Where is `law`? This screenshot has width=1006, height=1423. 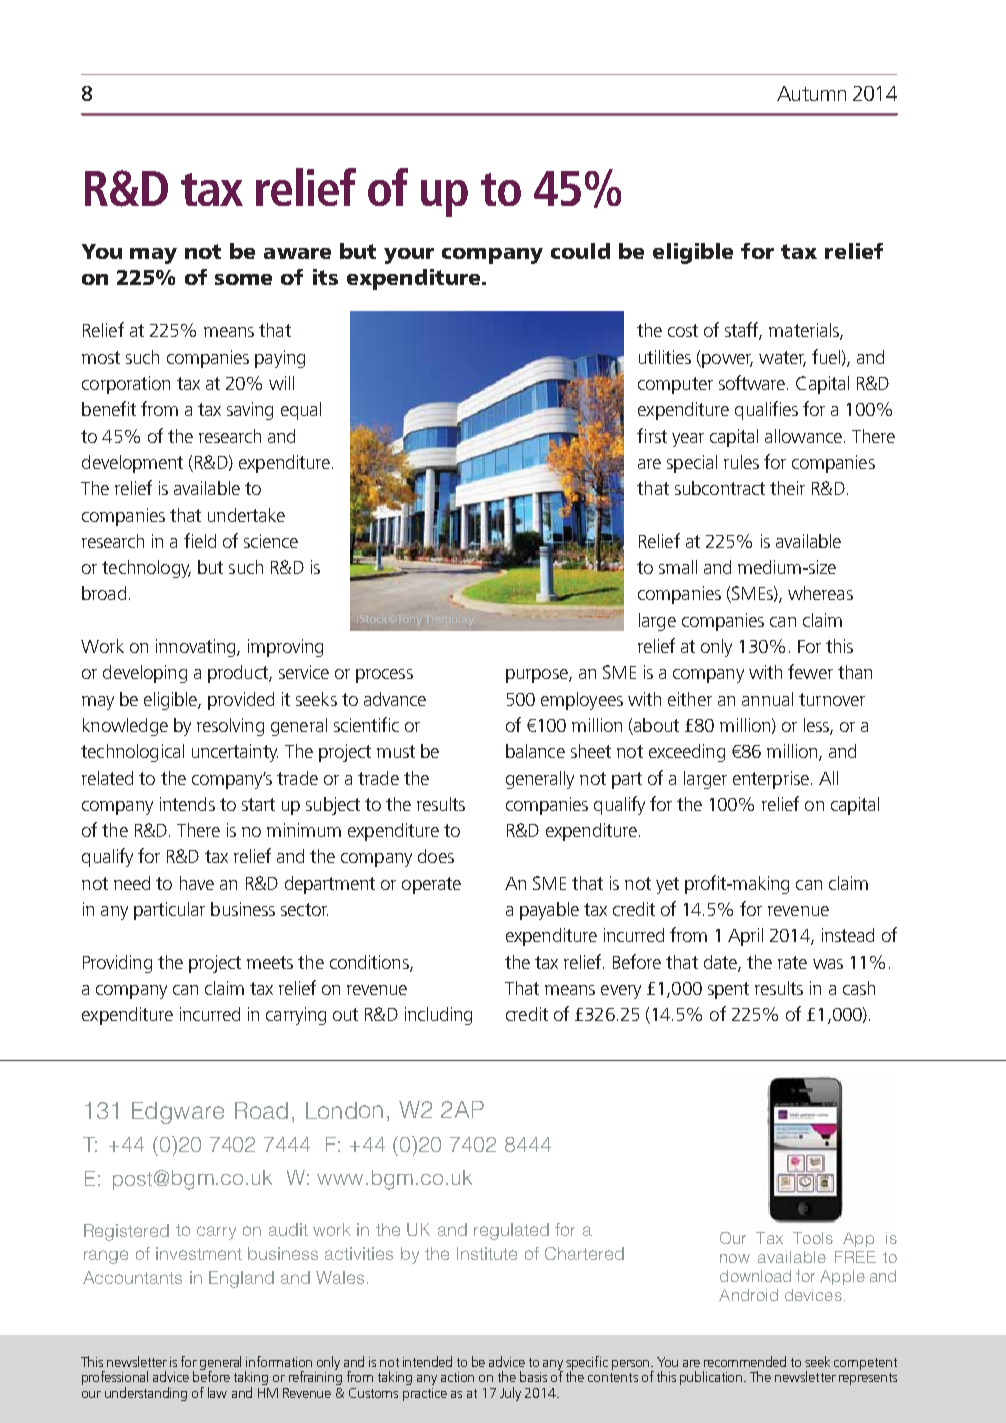 law is located at coordinates (217, 1392).
